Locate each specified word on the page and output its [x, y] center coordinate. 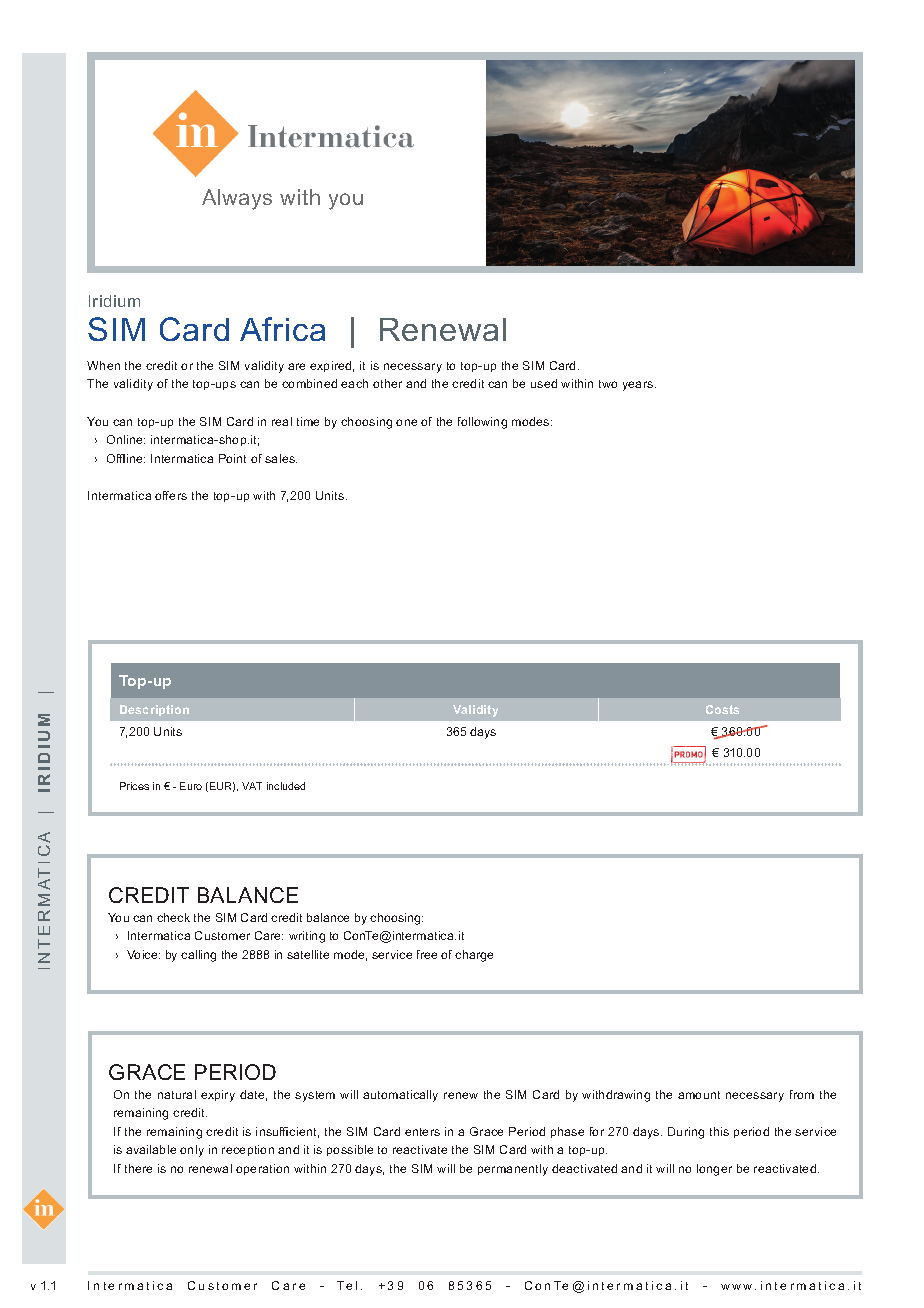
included [286, 786]
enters [422, 1132]
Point [232, 458]
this [719, 1131]
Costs [722, 709]
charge [474, 956]
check [173, 917]
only [192, 1151]
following [482, 423]
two [608, 384]
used [544, 383]
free [427, 954]
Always [237, 199]
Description [154, 710]
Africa [282, 329]
